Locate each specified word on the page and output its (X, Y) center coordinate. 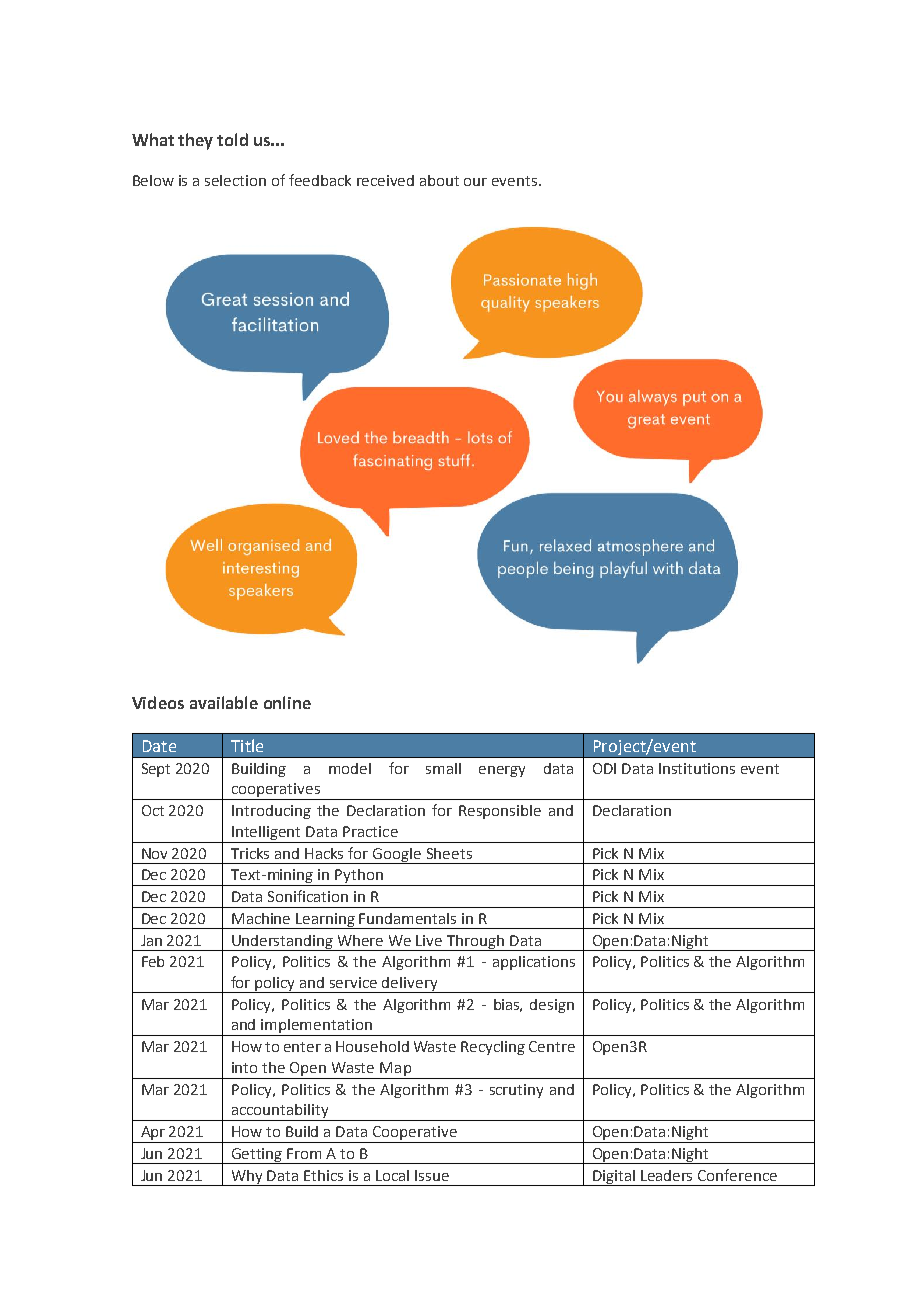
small (443, 768)
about (439, 180)
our (475, 182)
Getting (257, 1156)
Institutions (697, 768)
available (224, 702)
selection (235, 180)
